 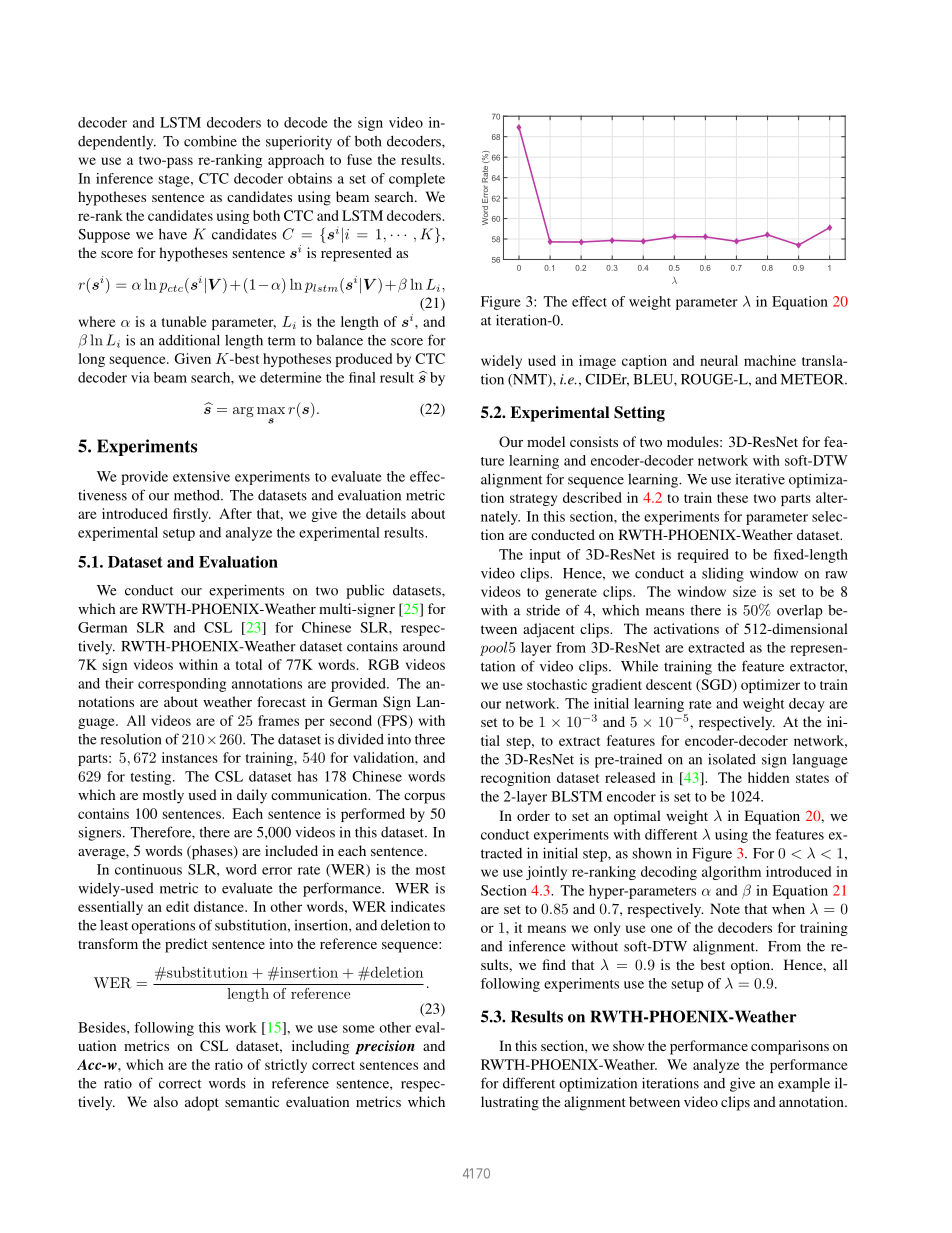 I want to click on machine, so click(x=770, y=360).
